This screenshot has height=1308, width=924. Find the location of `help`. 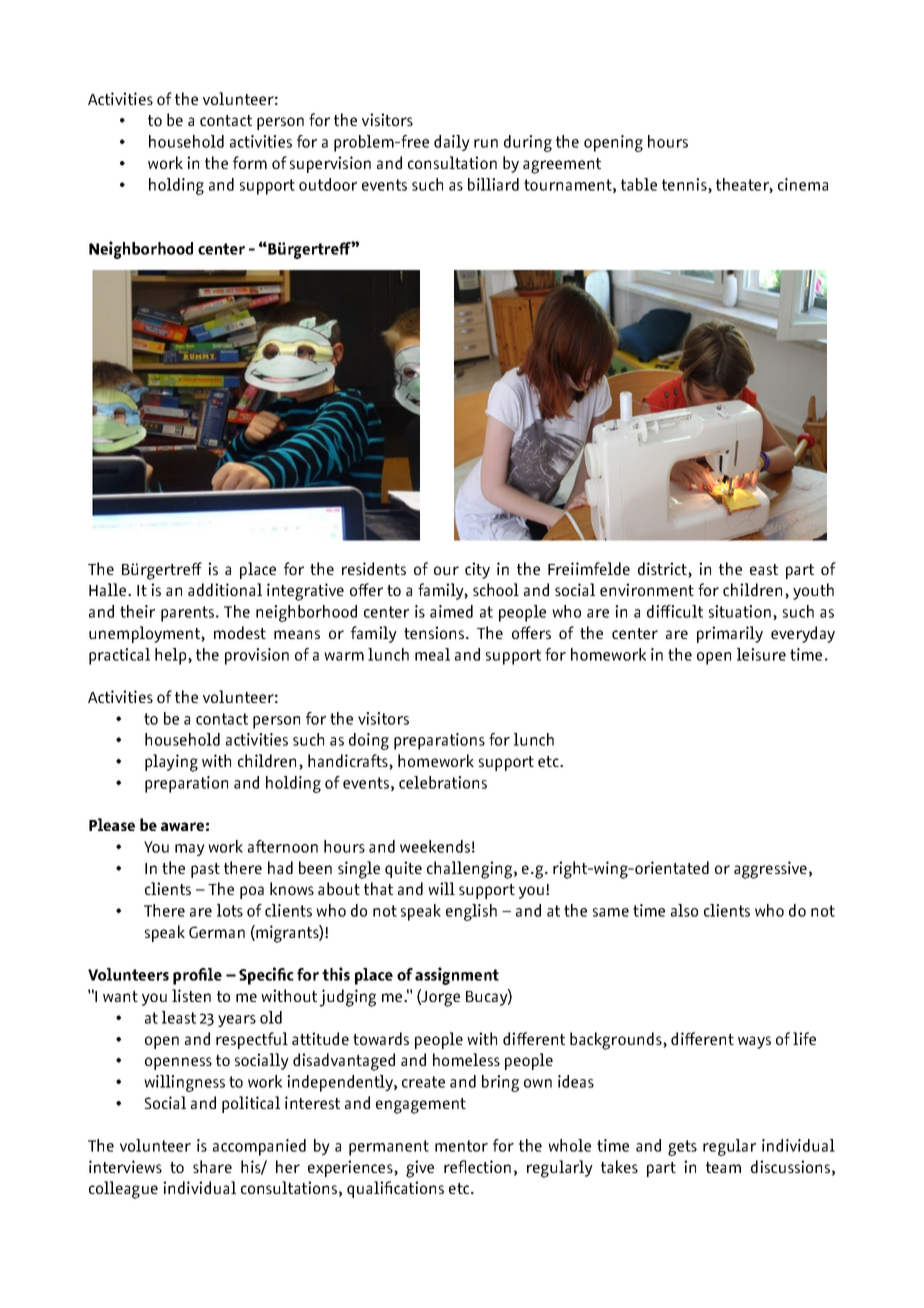

help is located at coordinates (172, 656).
